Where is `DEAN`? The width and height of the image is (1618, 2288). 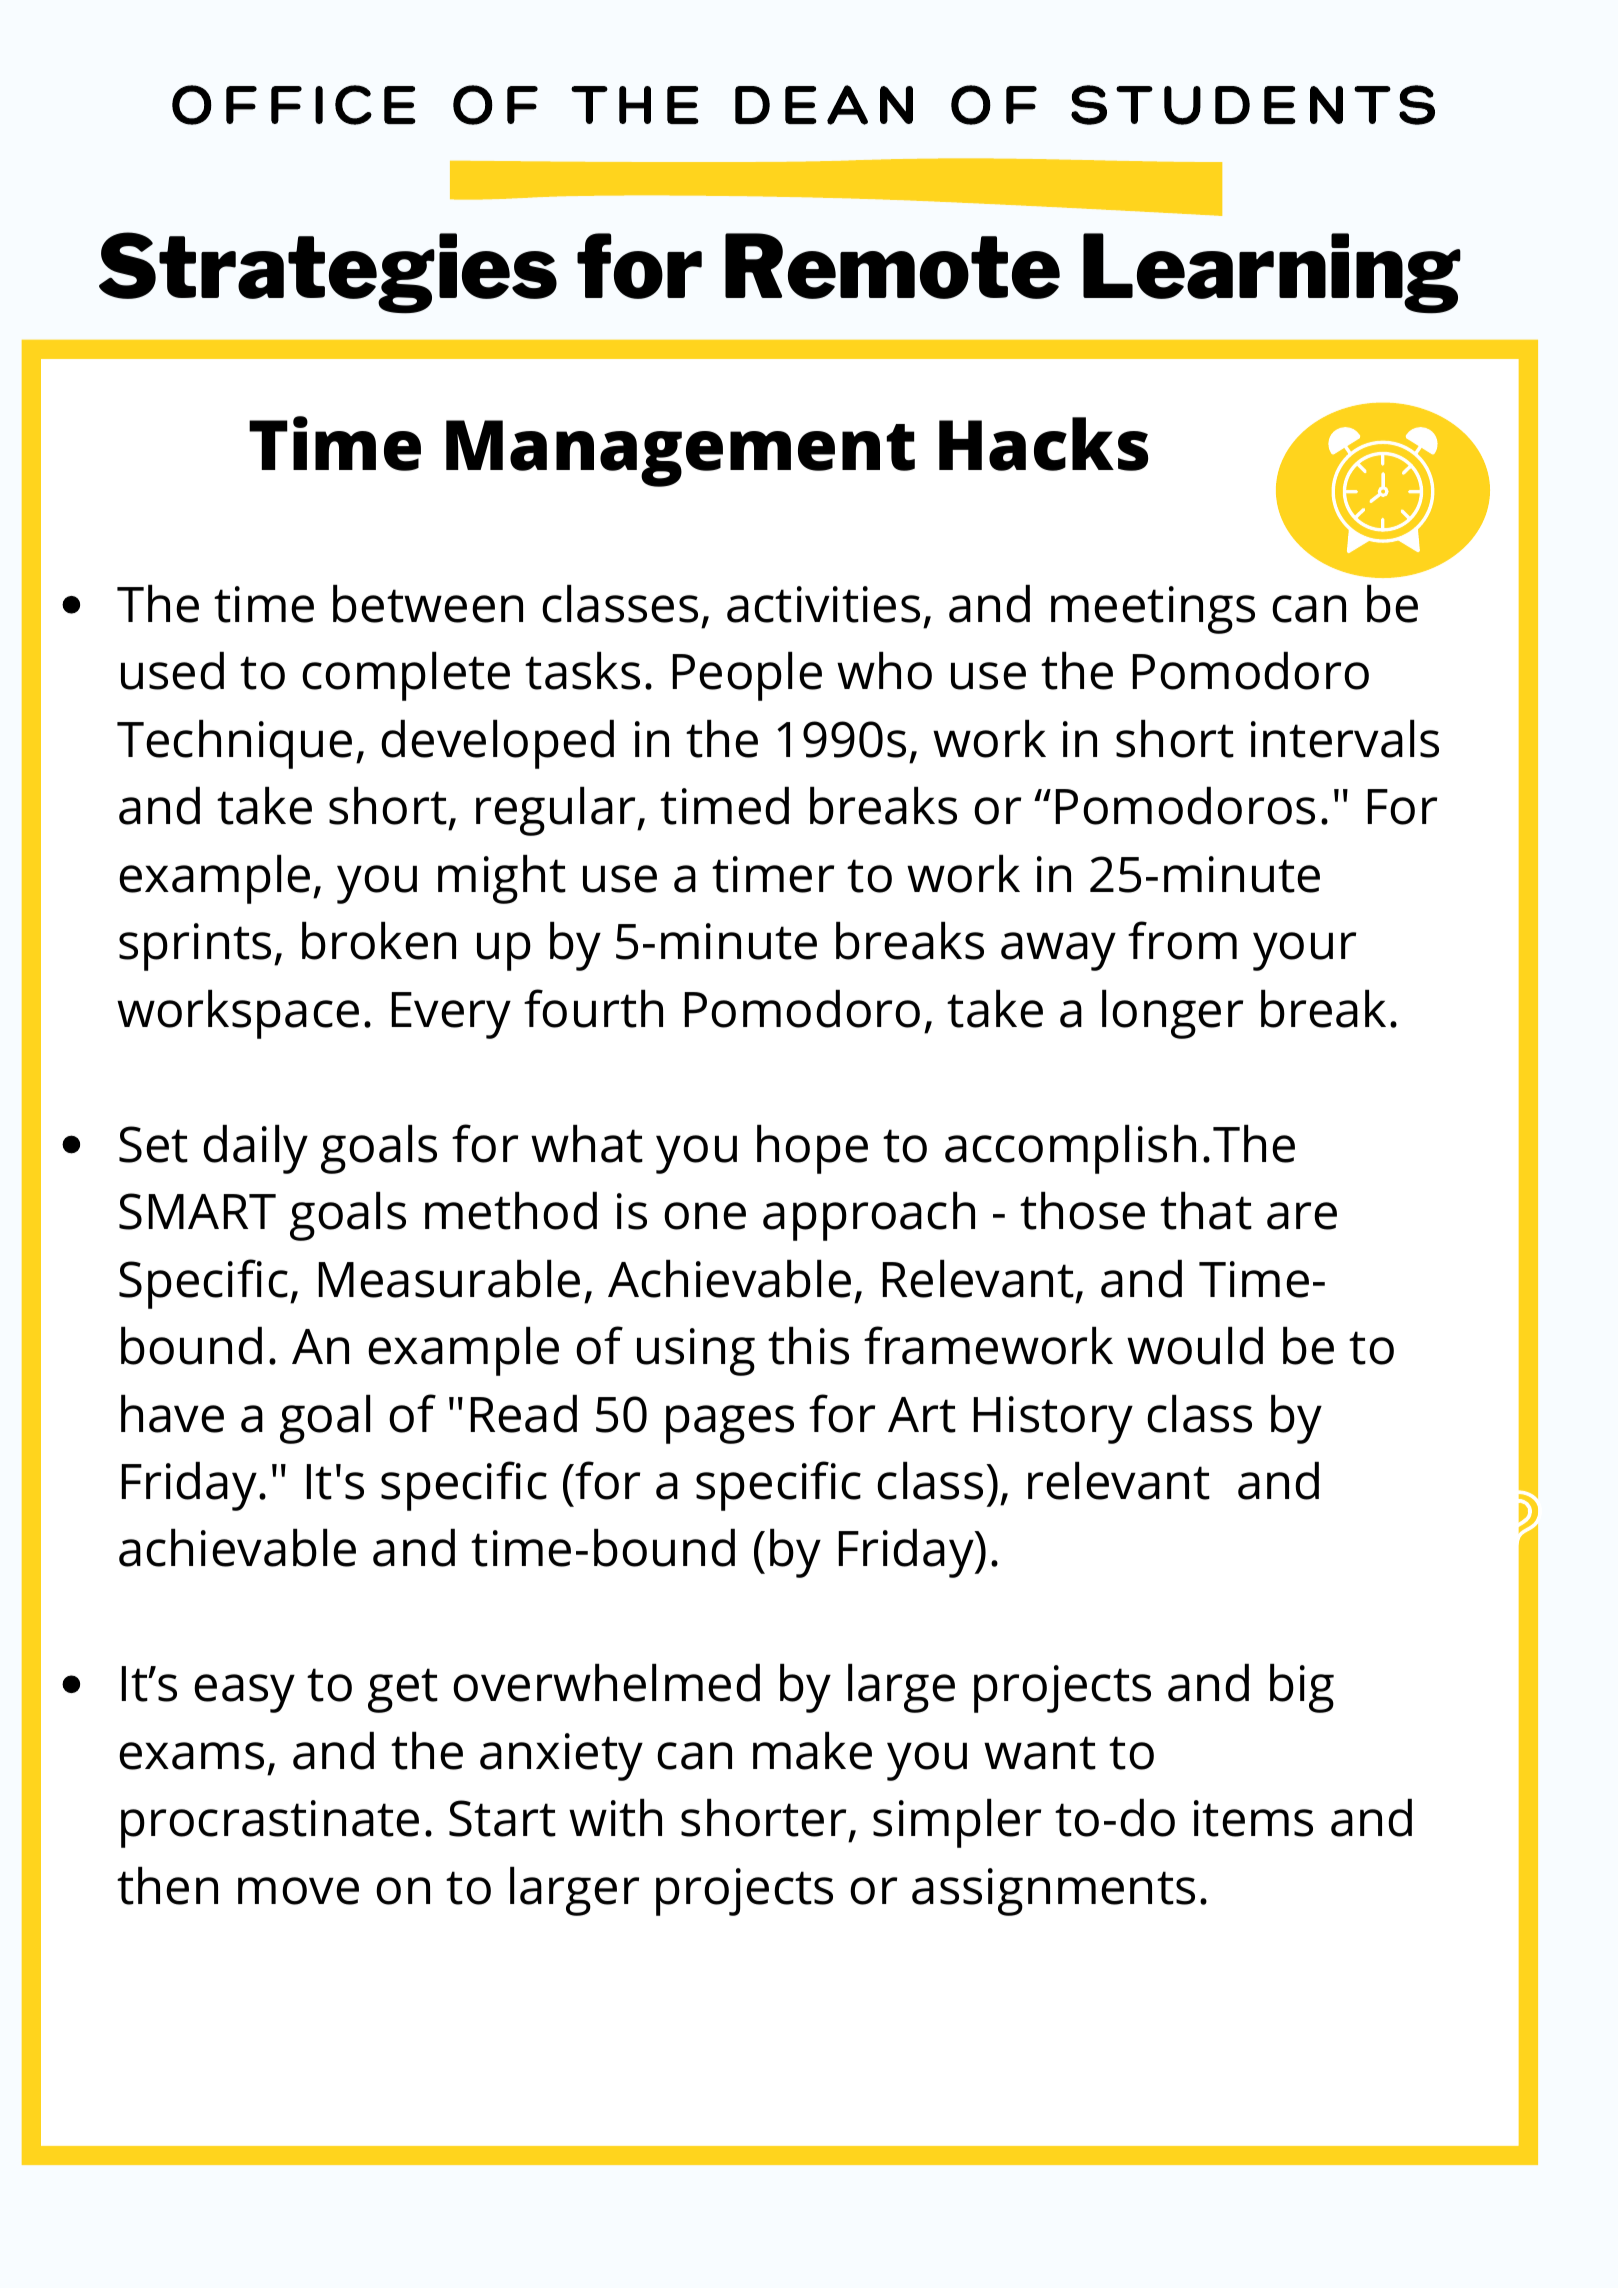 DEAN is located at coordinates (824, 105).
